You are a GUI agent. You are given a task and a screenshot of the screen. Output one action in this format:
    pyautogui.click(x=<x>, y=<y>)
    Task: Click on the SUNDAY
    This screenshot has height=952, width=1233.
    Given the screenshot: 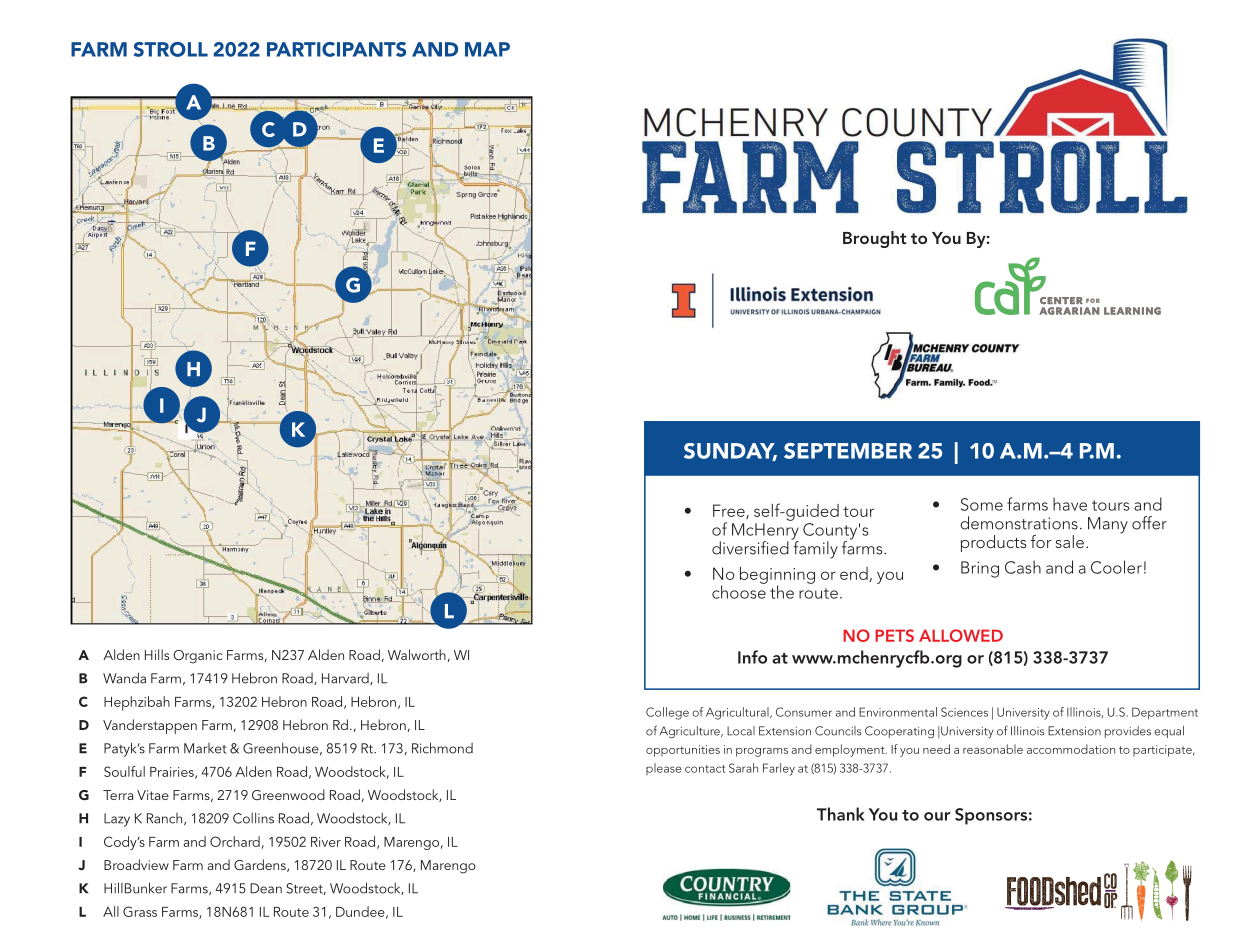 What is the action you would take?
    pyautogui.click(x=730, y=452)
